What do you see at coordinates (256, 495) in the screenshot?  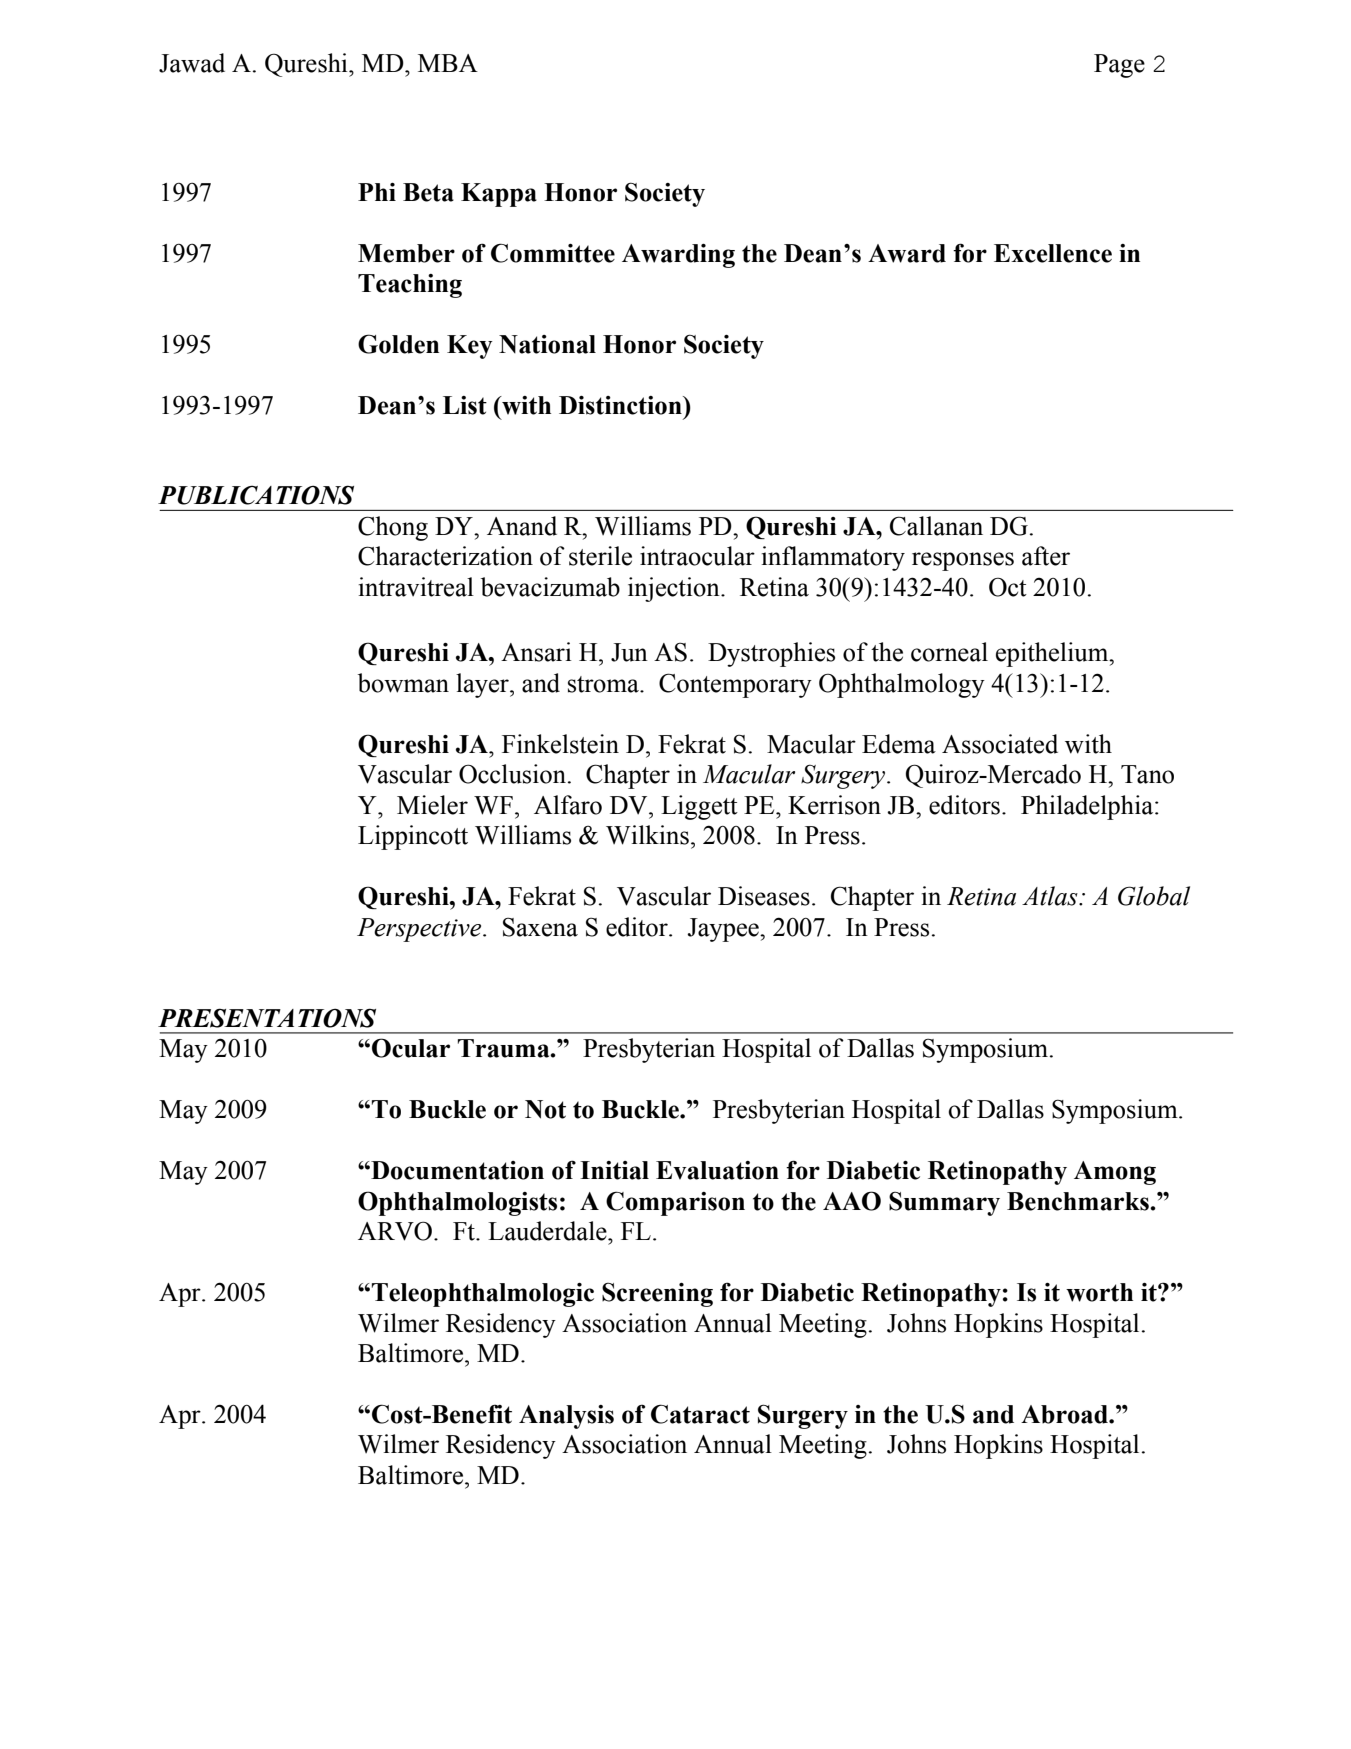 I see `PUBLICATIONS` at bounding box center [256, 495].
